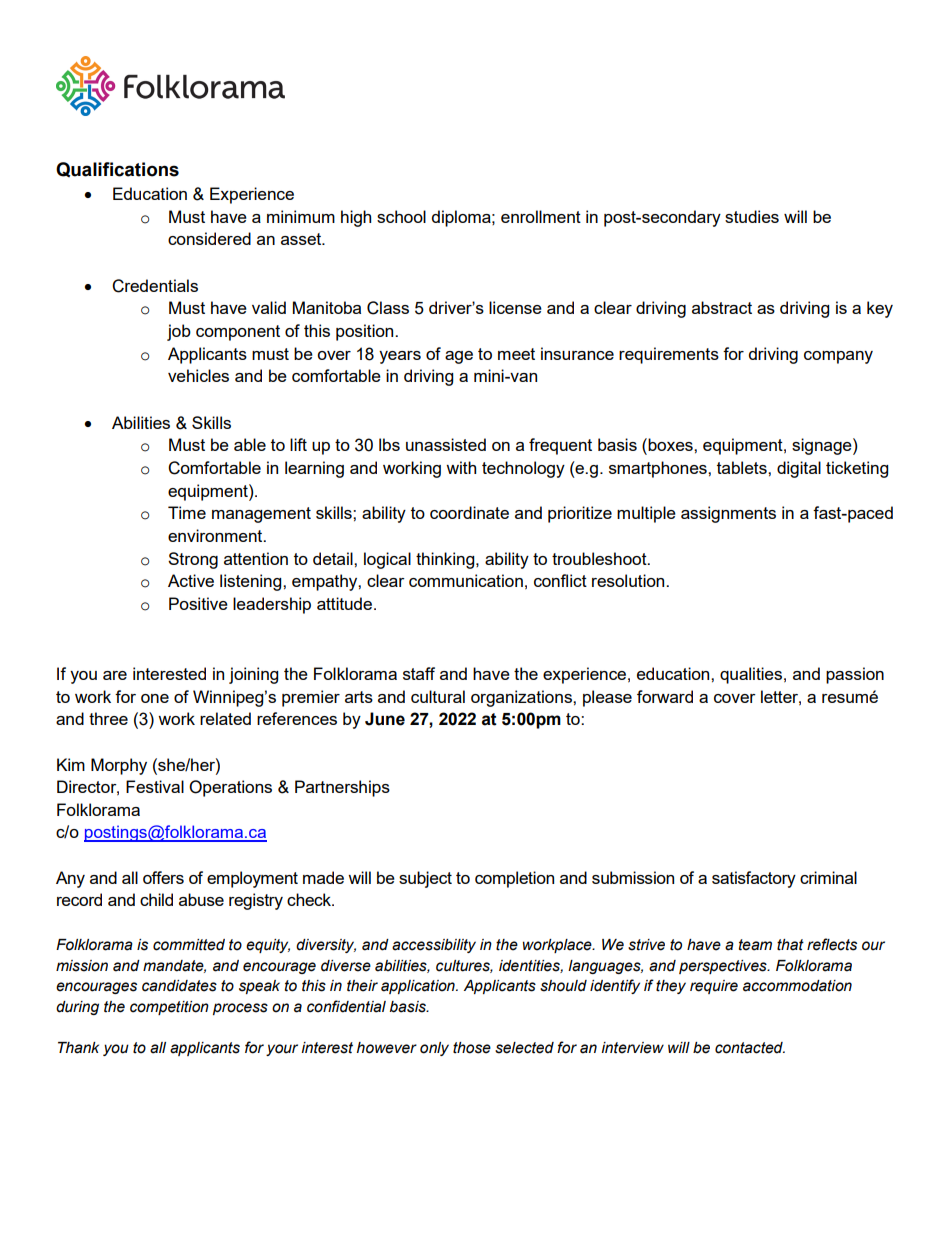  I want to click on contacted, so click(750, 1048).
